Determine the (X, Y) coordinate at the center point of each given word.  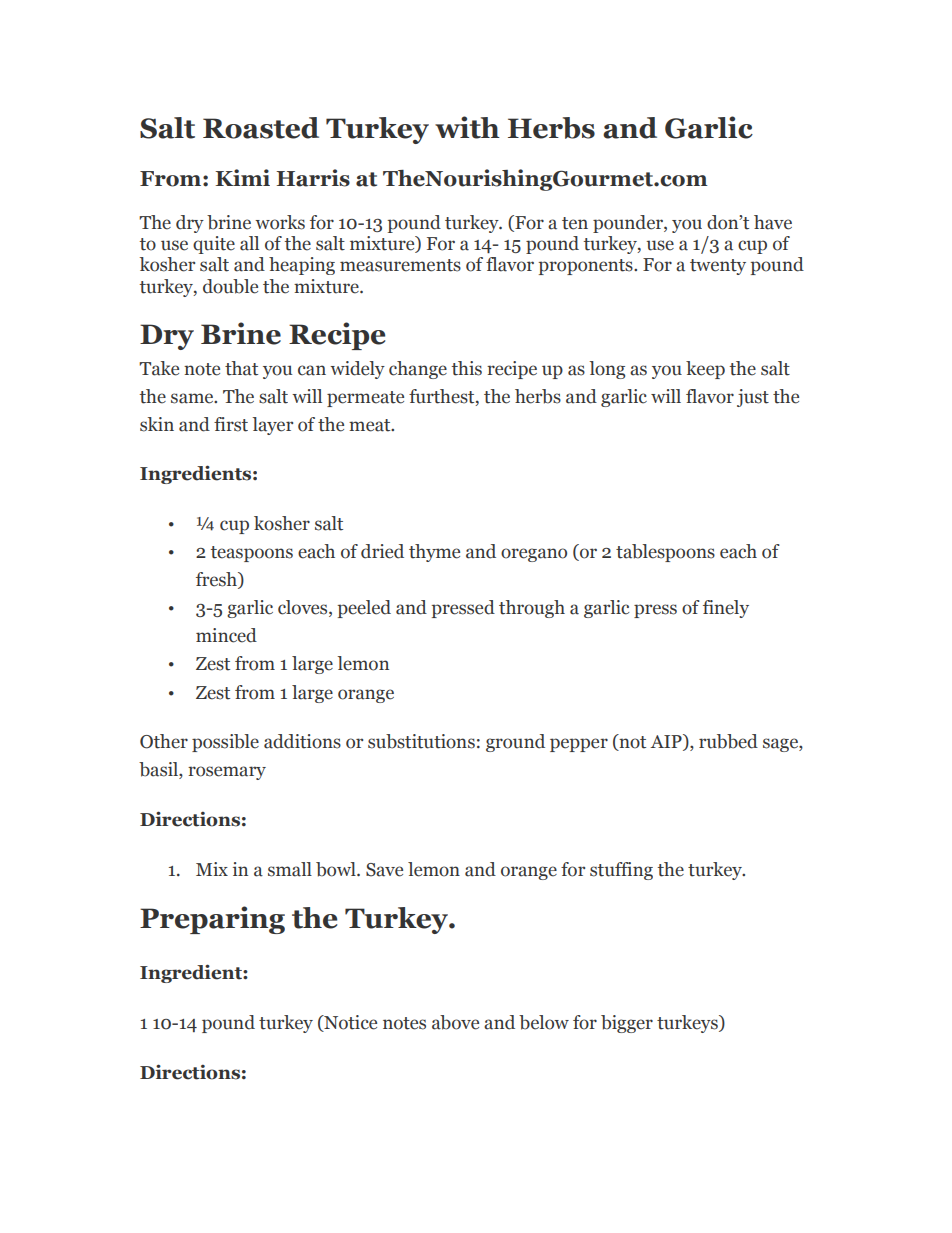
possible (225, 743)
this (466, 368)
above (455, 1022)
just (753, 398)
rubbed (728, 741)
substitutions (421, 741)
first (231, 424)
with (467, 127)
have (773, 222)
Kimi (242, 177)
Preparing (212, 920)
